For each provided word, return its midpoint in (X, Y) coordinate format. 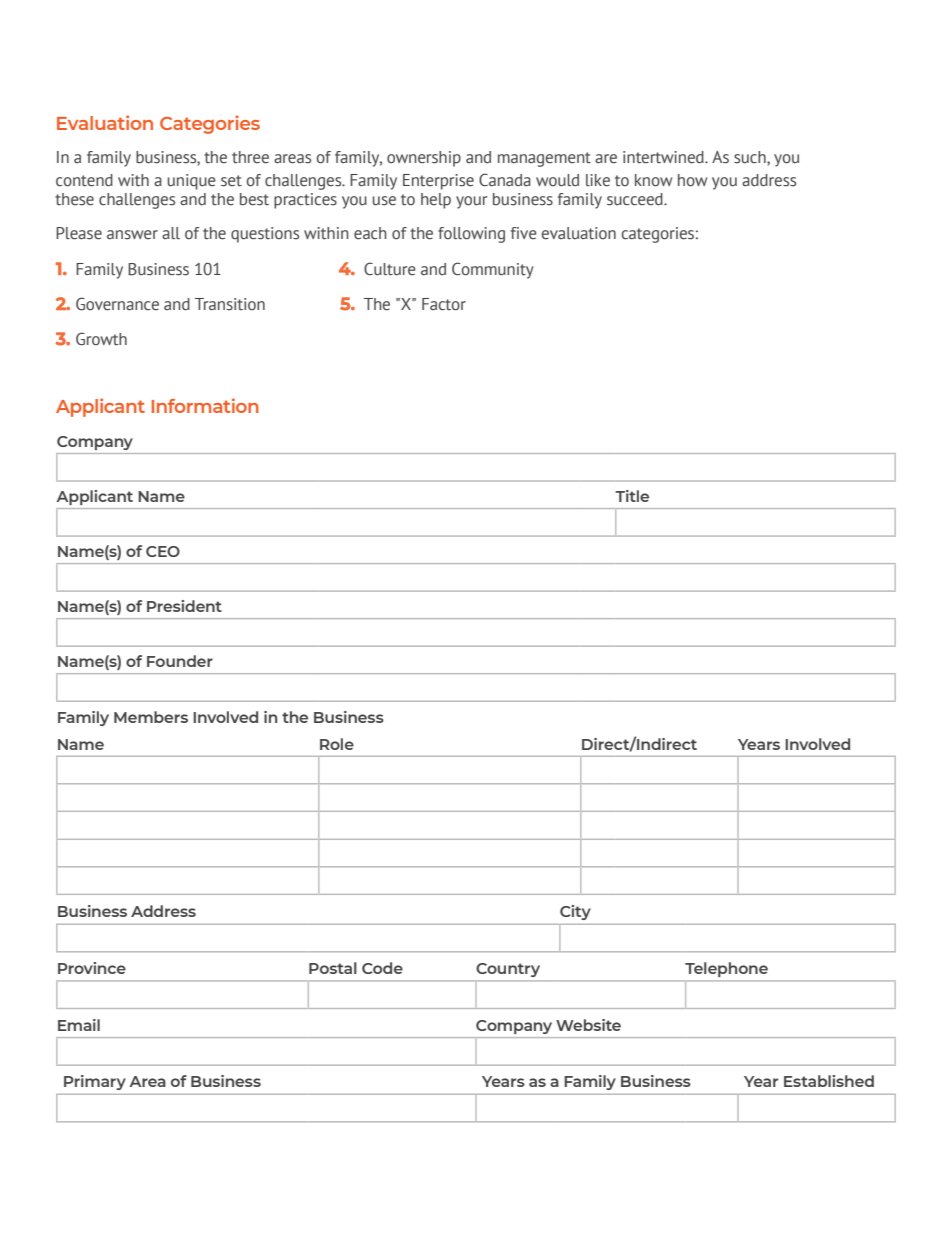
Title (632, 496)
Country (508, 970)
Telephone (726, 969)
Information (205, 405)
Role (337, 744)
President (184, 606)
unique (192, 182)
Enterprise (438, 182)
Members (151, 717)
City (575, 912)
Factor (444, 304)
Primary (95, 1082)
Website (588, 1025)
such (751, 158)
